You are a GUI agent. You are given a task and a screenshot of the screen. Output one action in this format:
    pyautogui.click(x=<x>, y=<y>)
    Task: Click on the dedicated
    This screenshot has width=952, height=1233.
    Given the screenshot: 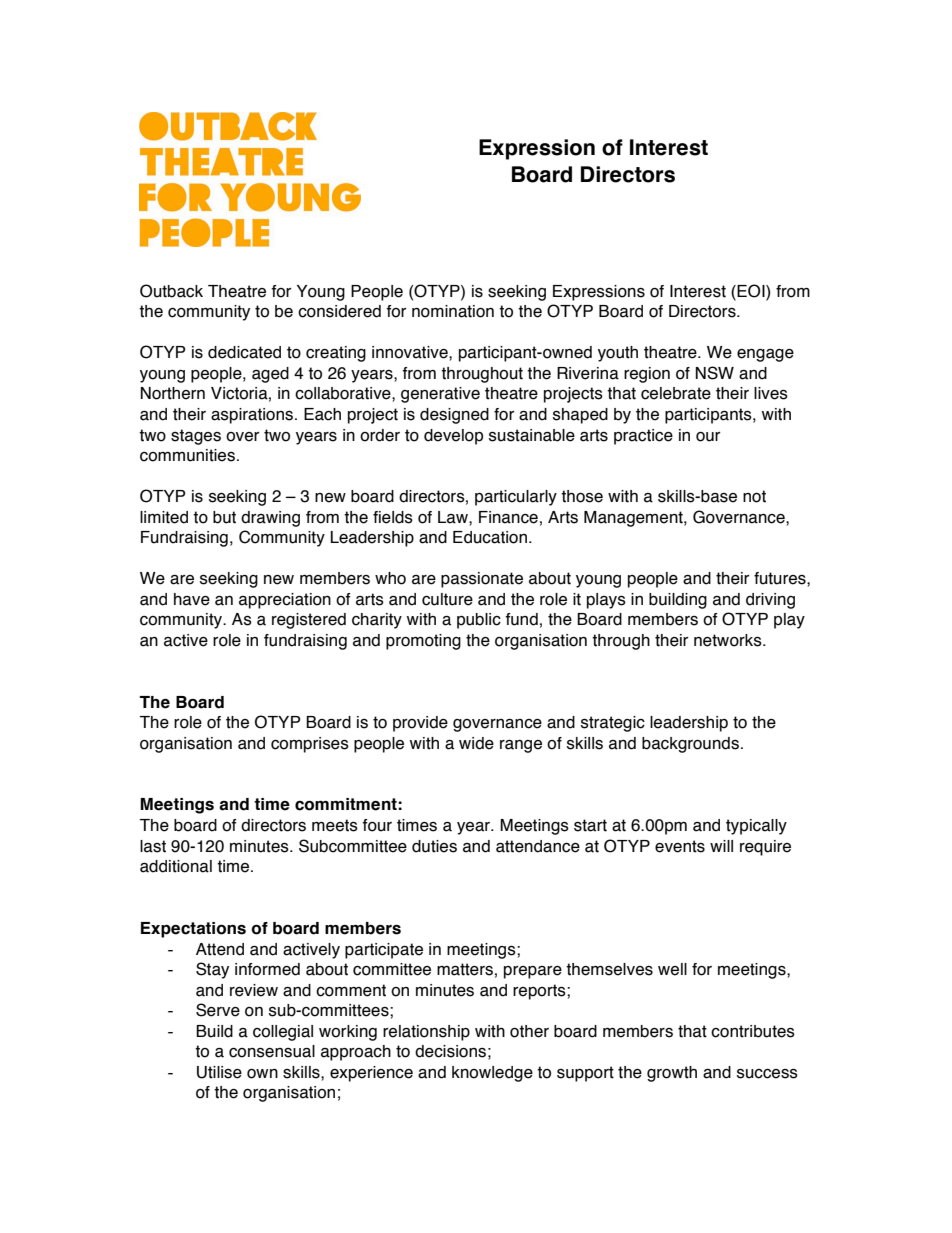 What is the action you would take?
    pyautogui.click(x=244, y=352)
